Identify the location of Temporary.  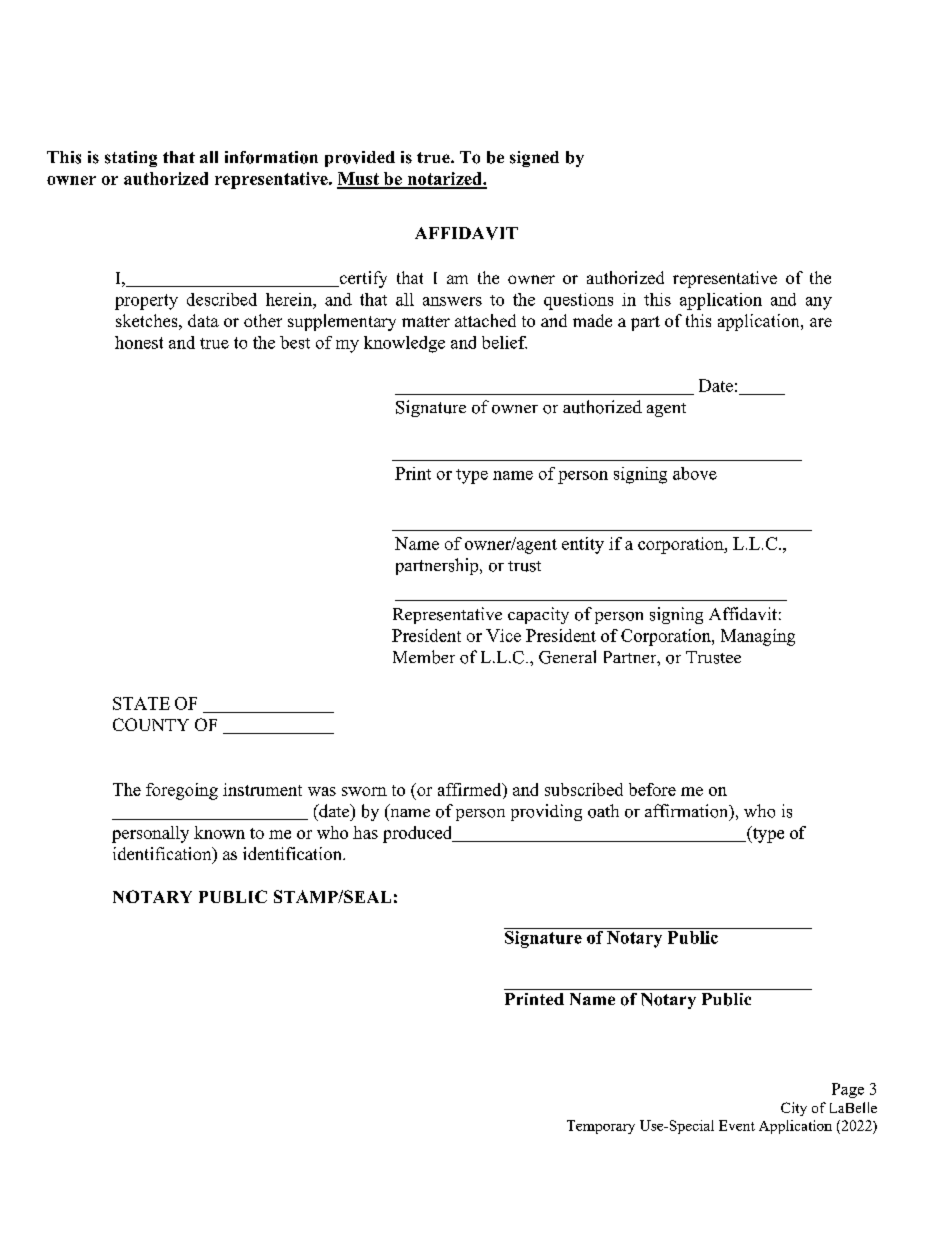
(601, 1127).
